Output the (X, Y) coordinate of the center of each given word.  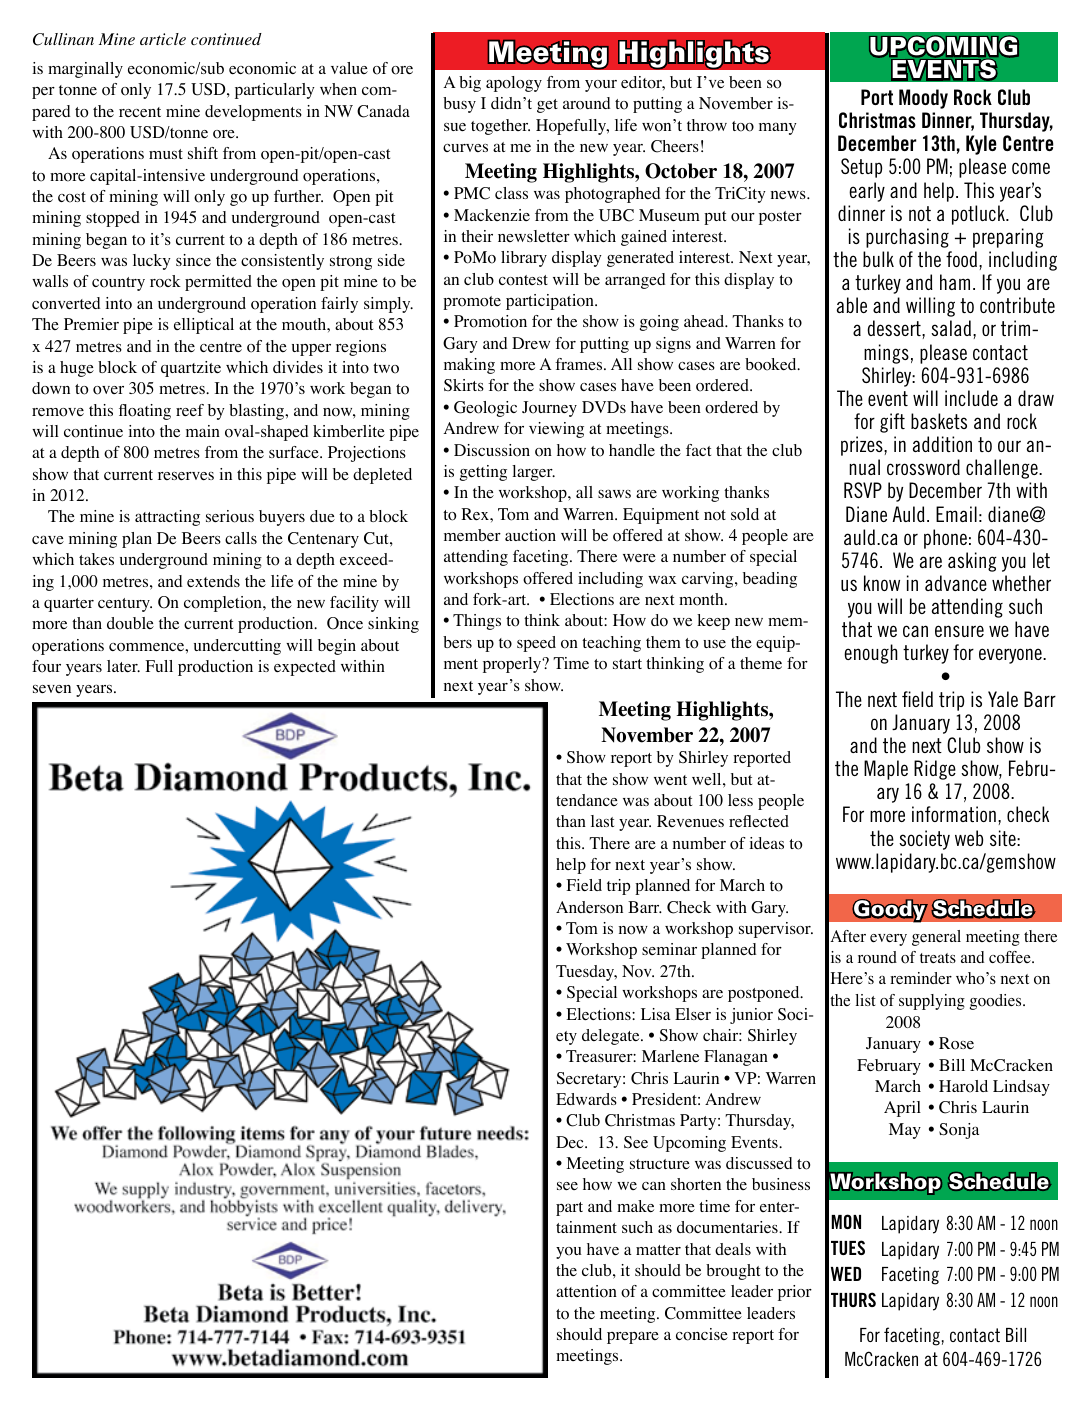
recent (140, 112)
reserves (186, 476)
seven (52, 689)
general (936, 938)
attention (586, 1291)
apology (514, 84)
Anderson (589, 907)
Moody (923, 99)
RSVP (863, 490)
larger (533, 473)
